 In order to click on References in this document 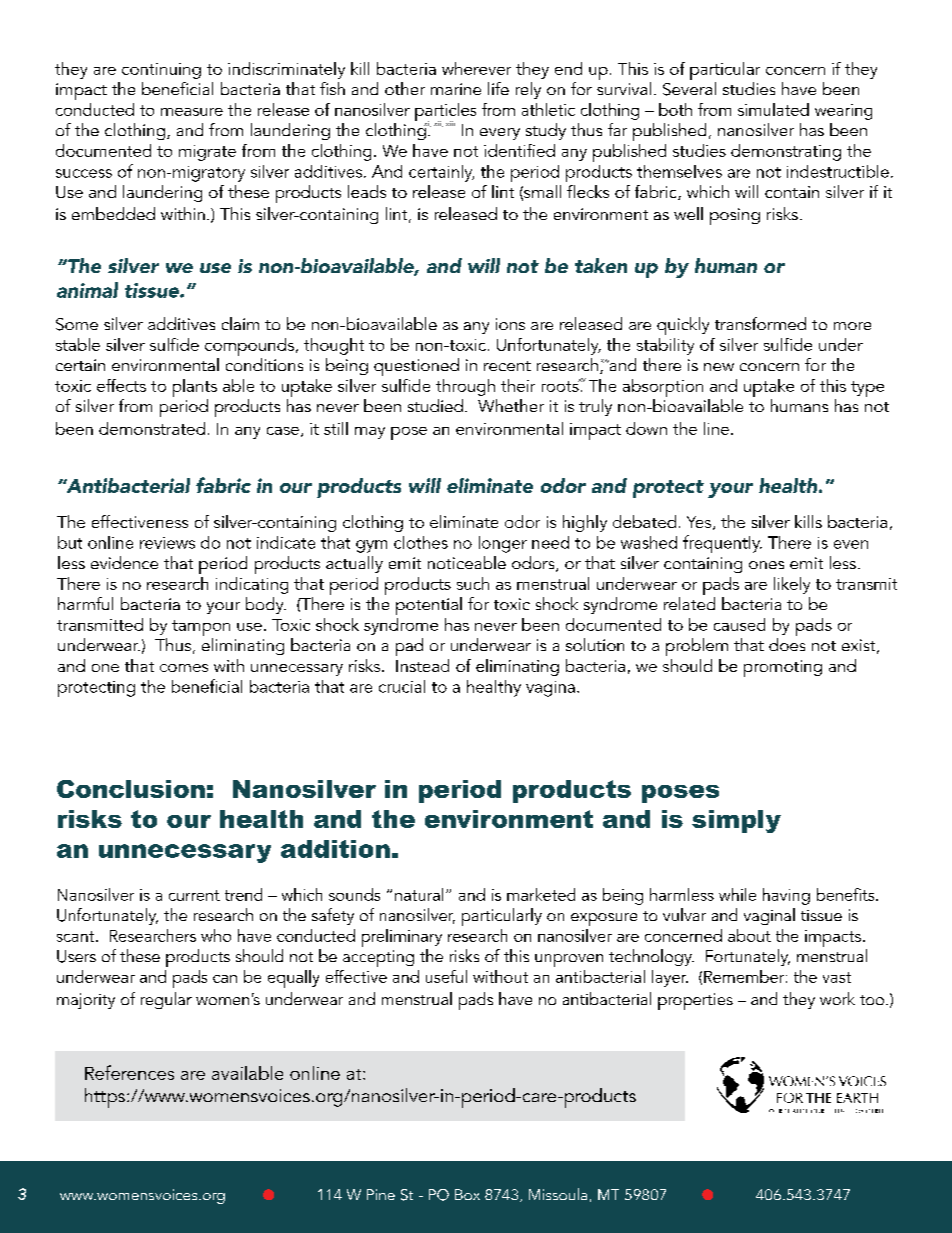, I will do `click(129, 1072)`.
